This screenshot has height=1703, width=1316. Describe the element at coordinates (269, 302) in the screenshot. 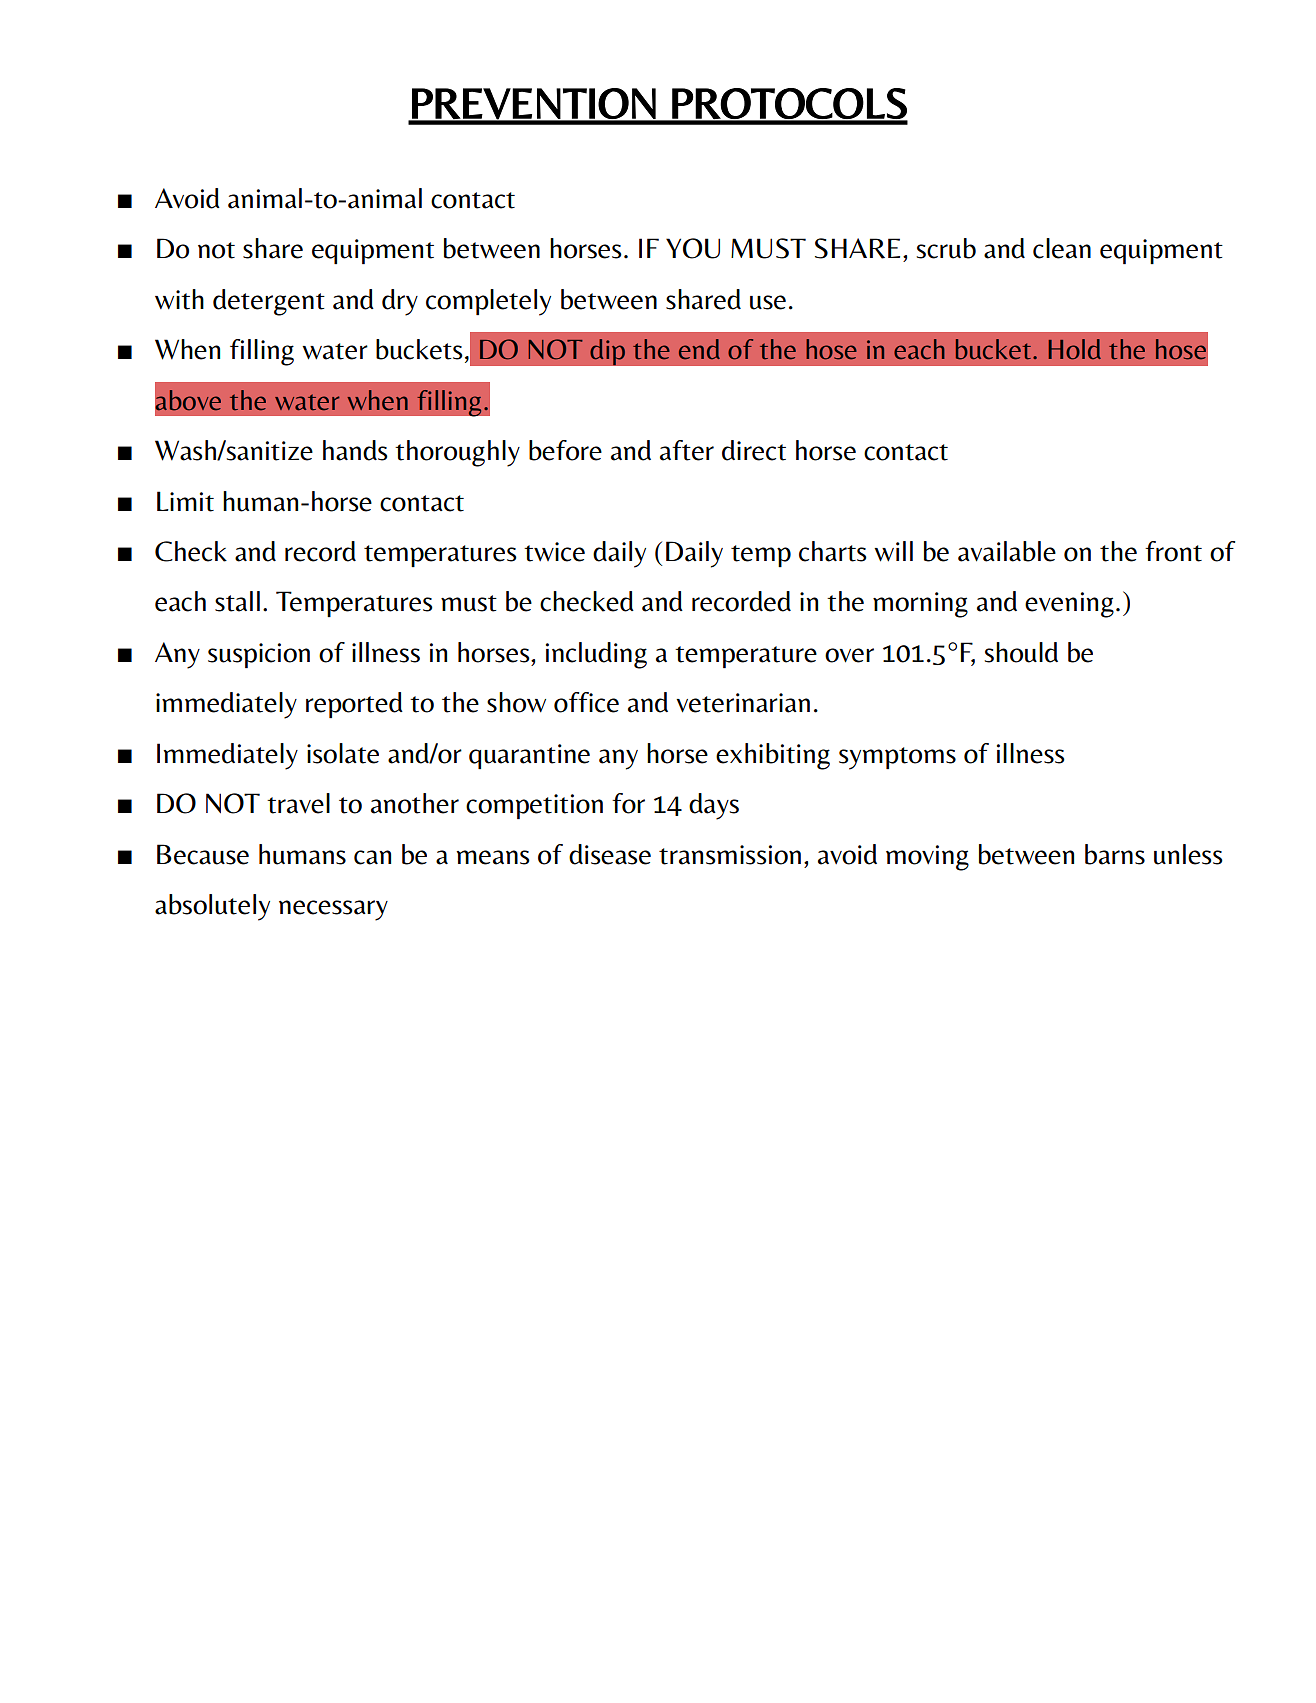

I see `detergent` at that location.
